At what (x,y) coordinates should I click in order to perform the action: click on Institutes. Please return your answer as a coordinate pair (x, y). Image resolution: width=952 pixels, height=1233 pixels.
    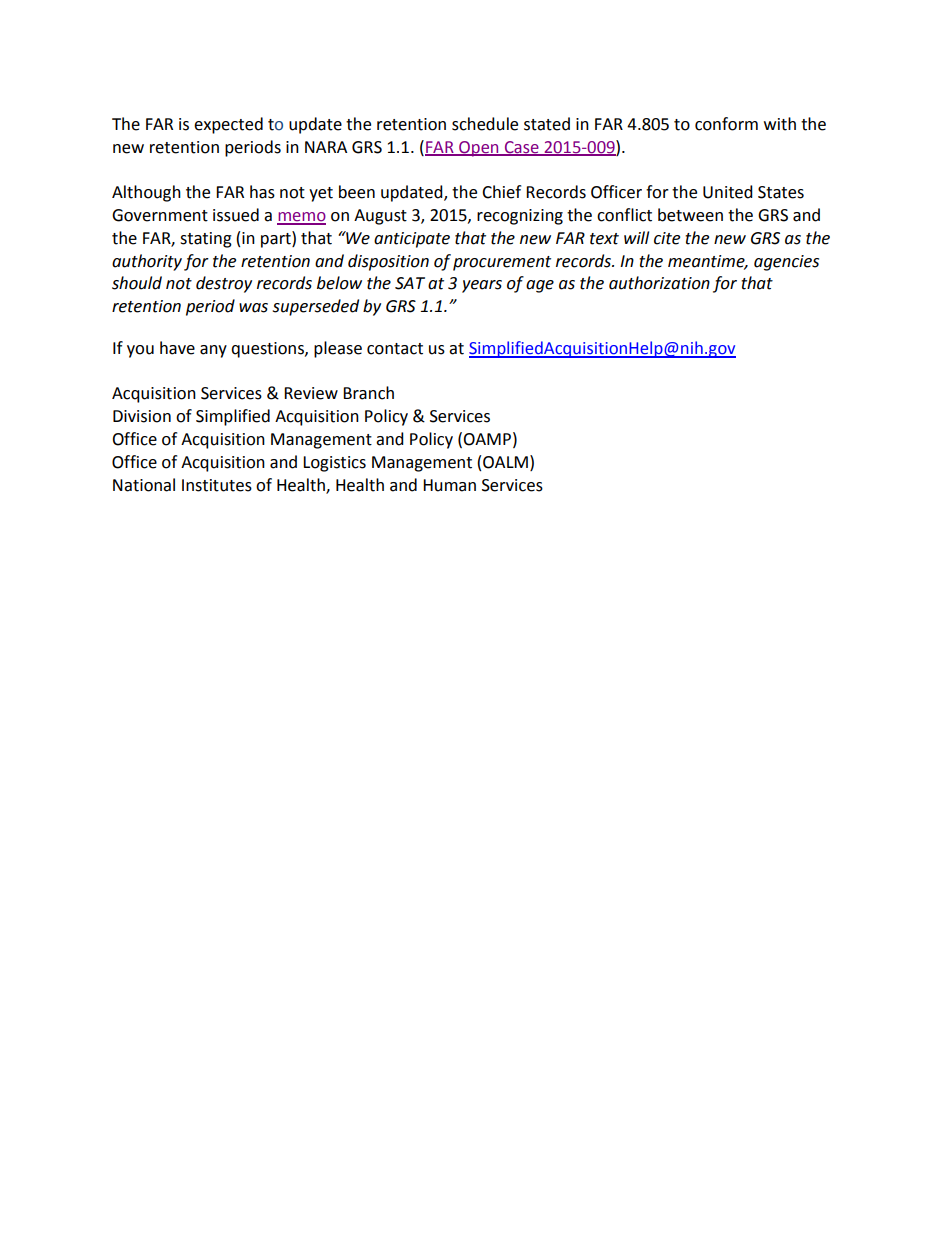
    Looking at the image, I should click on (217, 485).
